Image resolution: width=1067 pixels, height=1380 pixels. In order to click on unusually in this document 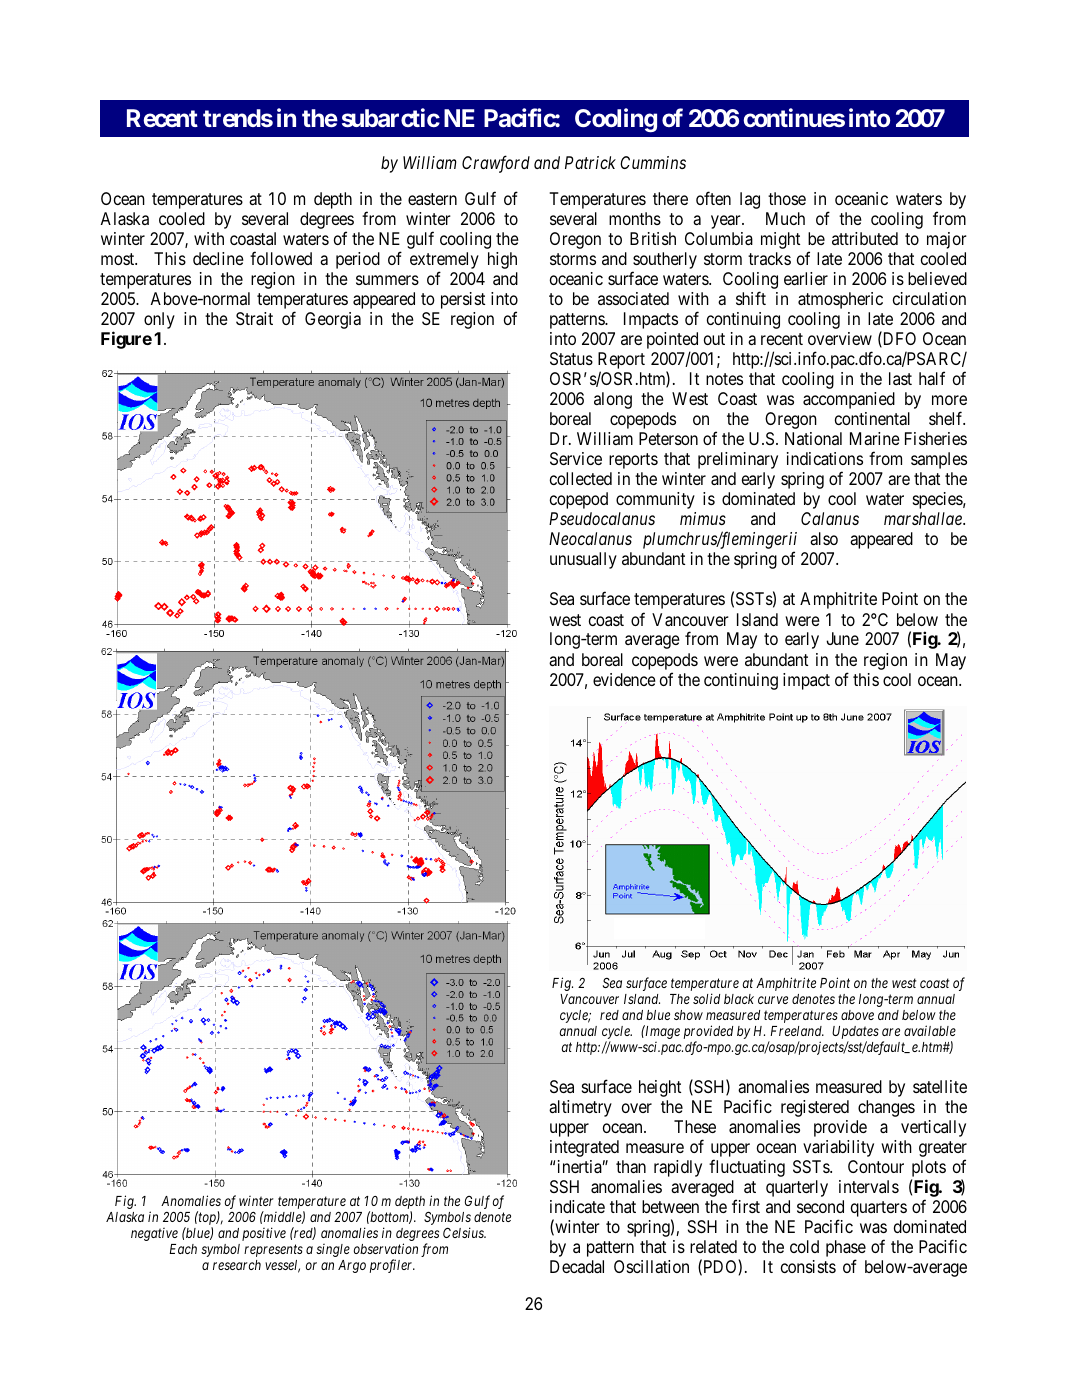, I will do `click(583, 560)`.
